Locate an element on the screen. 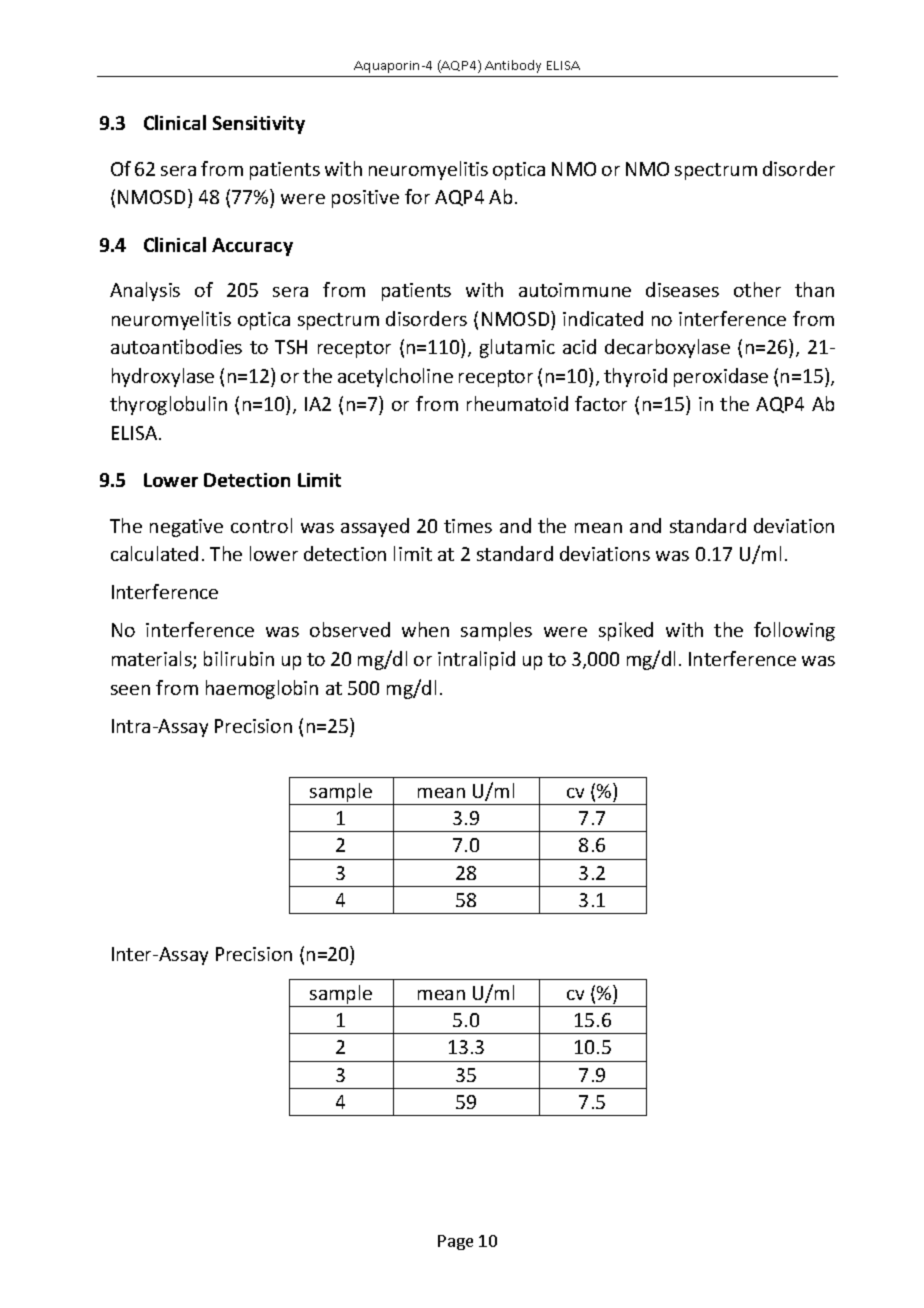  Sensitivity is located at coordinates (259, 125).
